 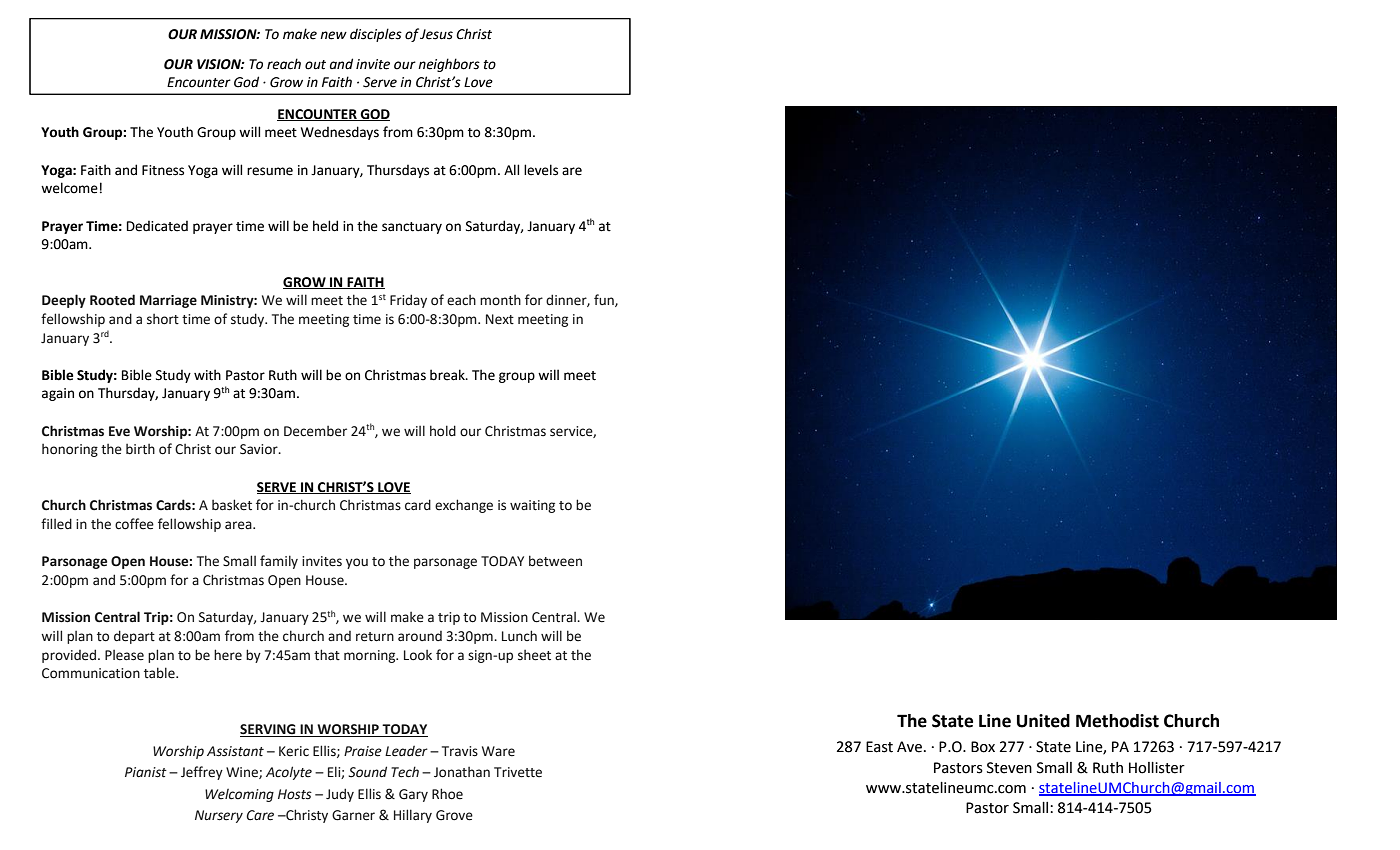 What do you see at coordinates (168, 301) in the image?
I see `Marriage` at bounding box center [168, 301].
